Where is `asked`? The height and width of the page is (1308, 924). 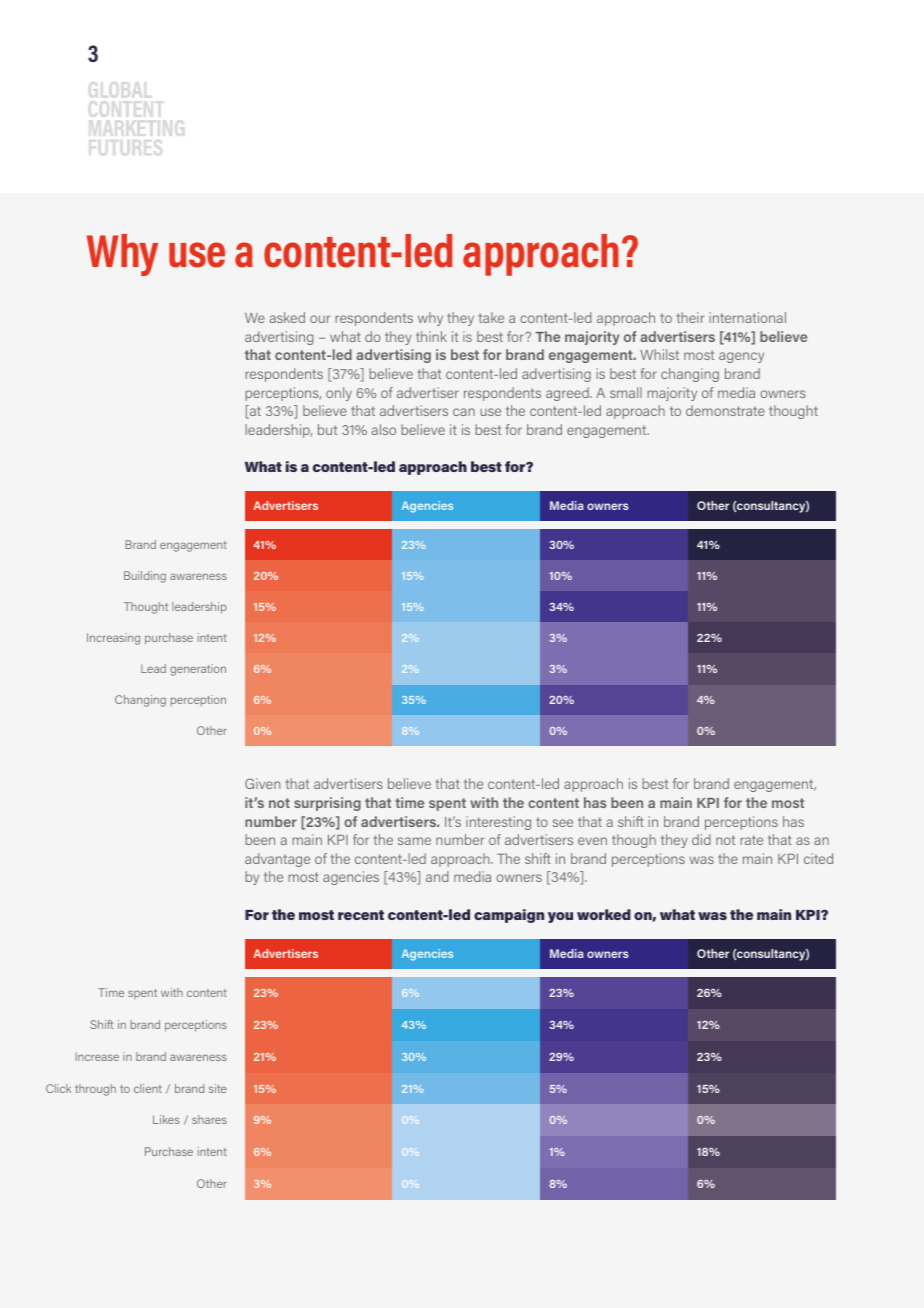 asked is located at coordinates (287, 317).
